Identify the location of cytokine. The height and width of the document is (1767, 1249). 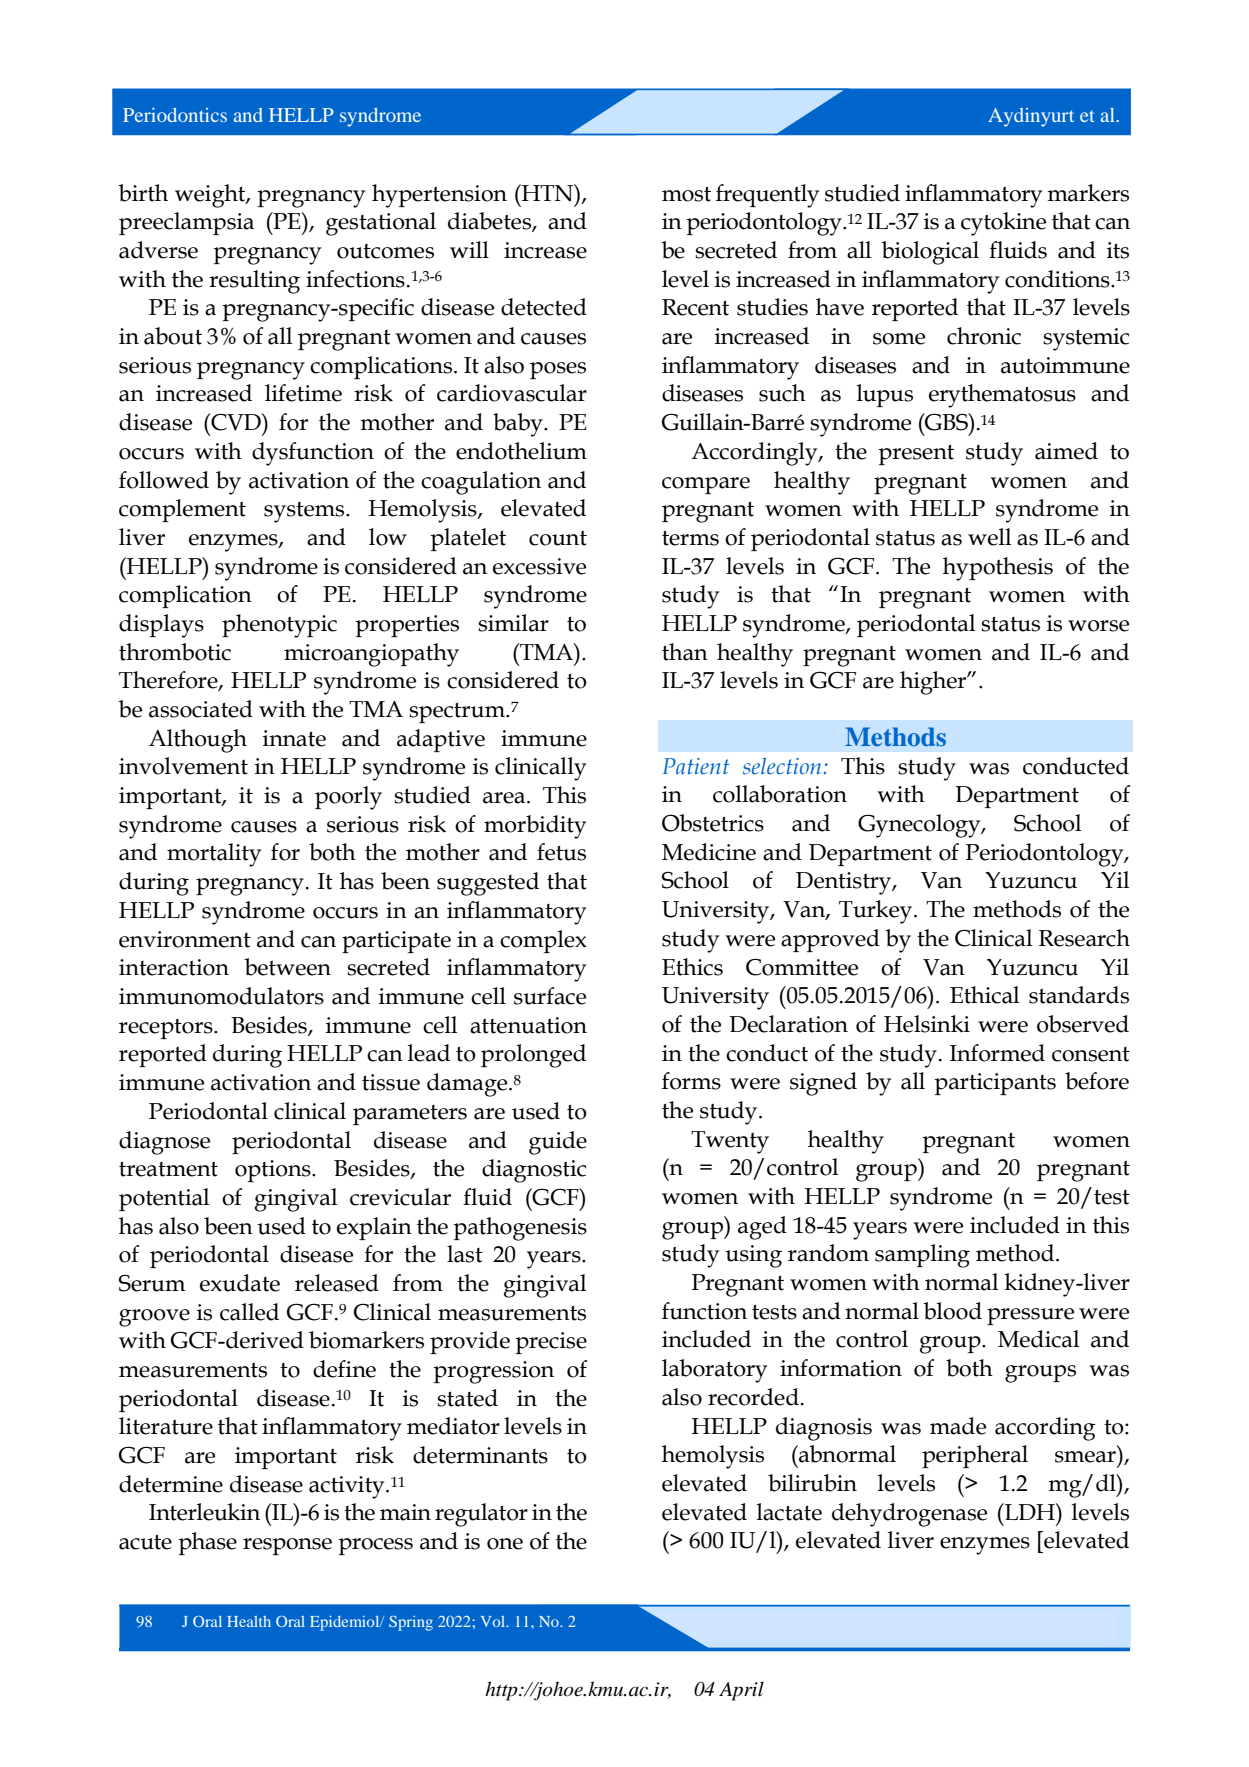
(1003, 224).
